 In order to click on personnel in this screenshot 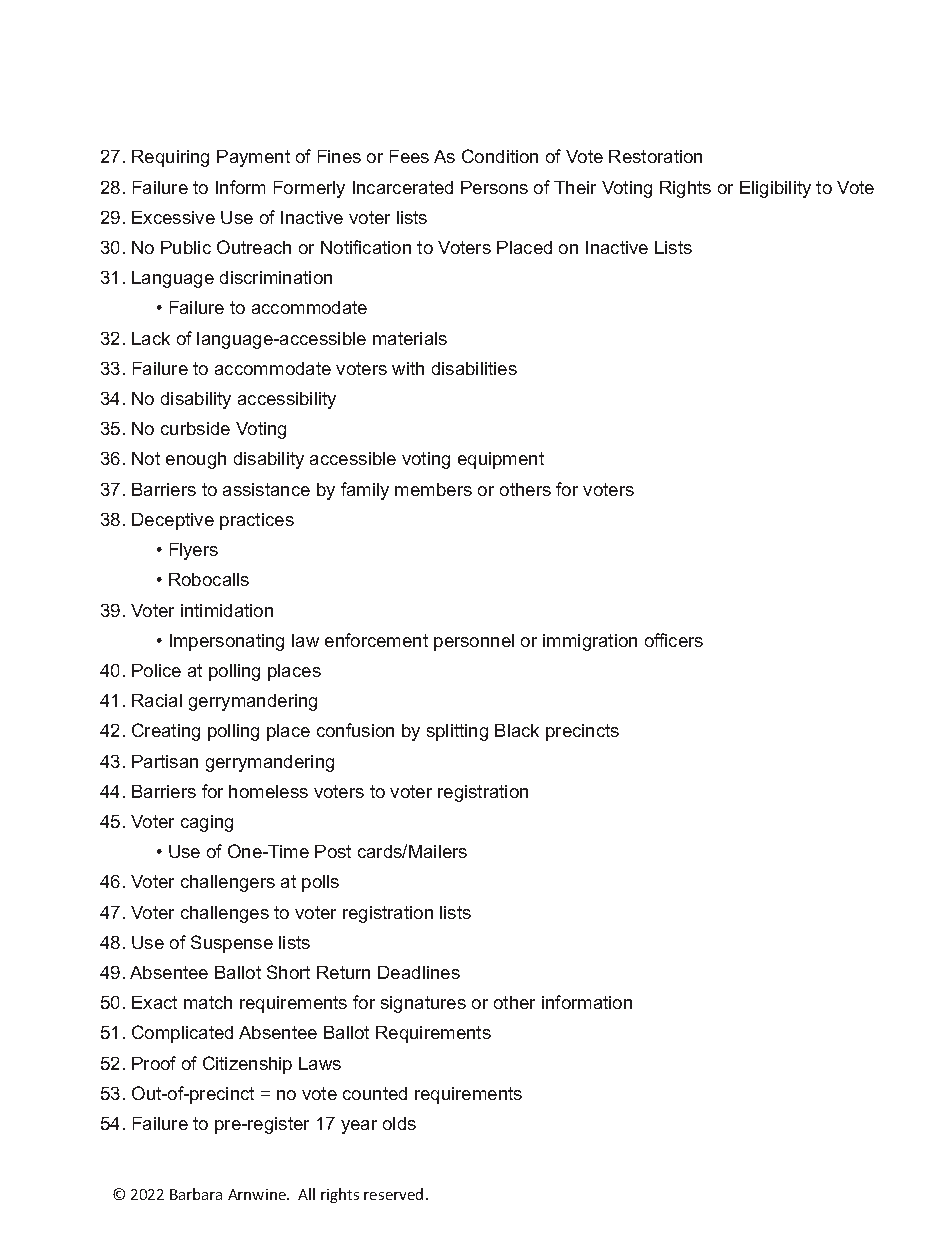, I will do `click(474, 642)`.
